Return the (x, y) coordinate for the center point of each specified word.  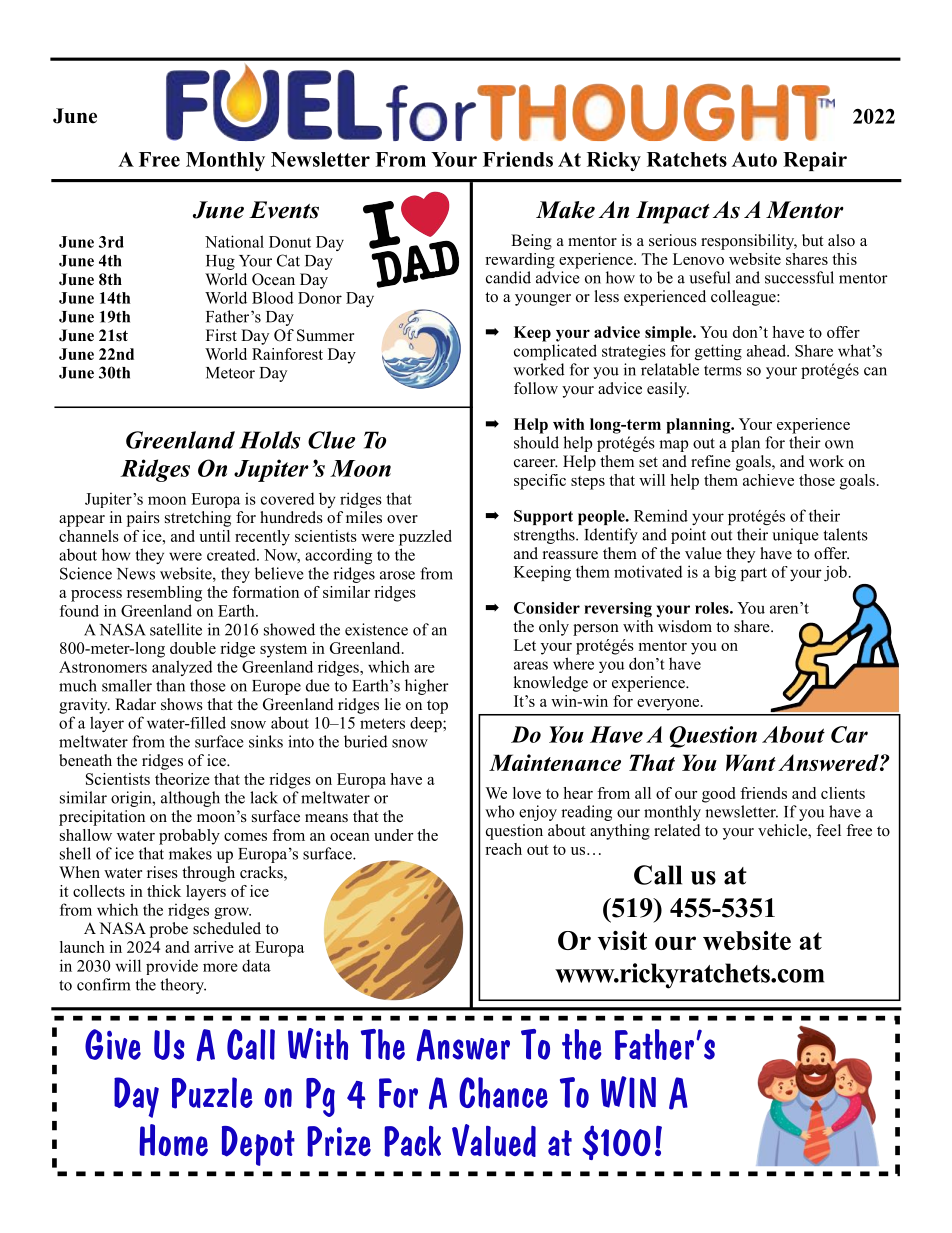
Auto (754, 159)
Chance (503, 1093)
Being (531, 242)
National (234, 241)
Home (173, 1140)
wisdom (685, 626)
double (193, 648)
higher (427, 687)
